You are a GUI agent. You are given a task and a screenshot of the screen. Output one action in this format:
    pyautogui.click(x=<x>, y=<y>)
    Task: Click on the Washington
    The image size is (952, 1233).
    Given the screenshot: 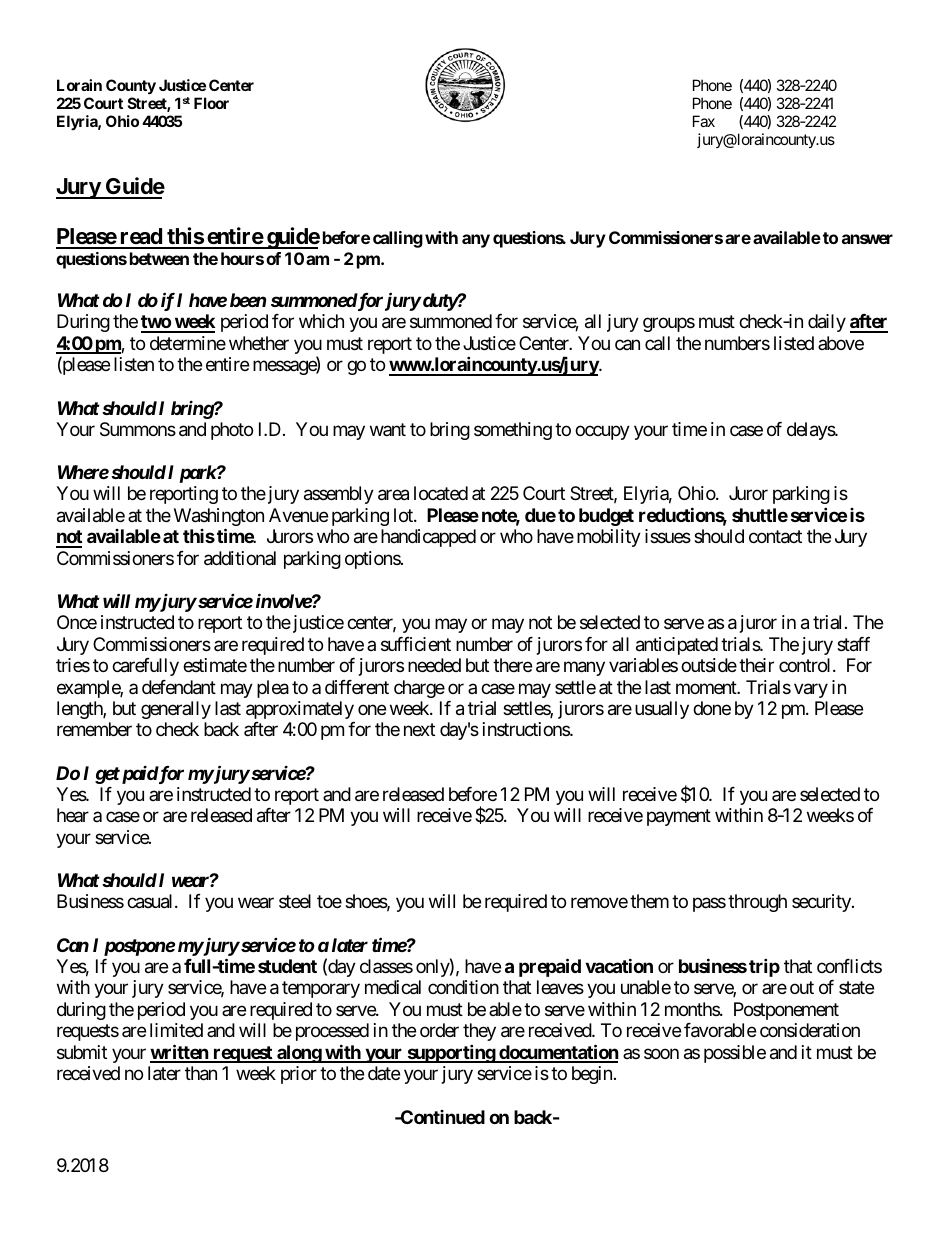 What is the action you would take?
    pyautogui.click(x=219, y=518)
